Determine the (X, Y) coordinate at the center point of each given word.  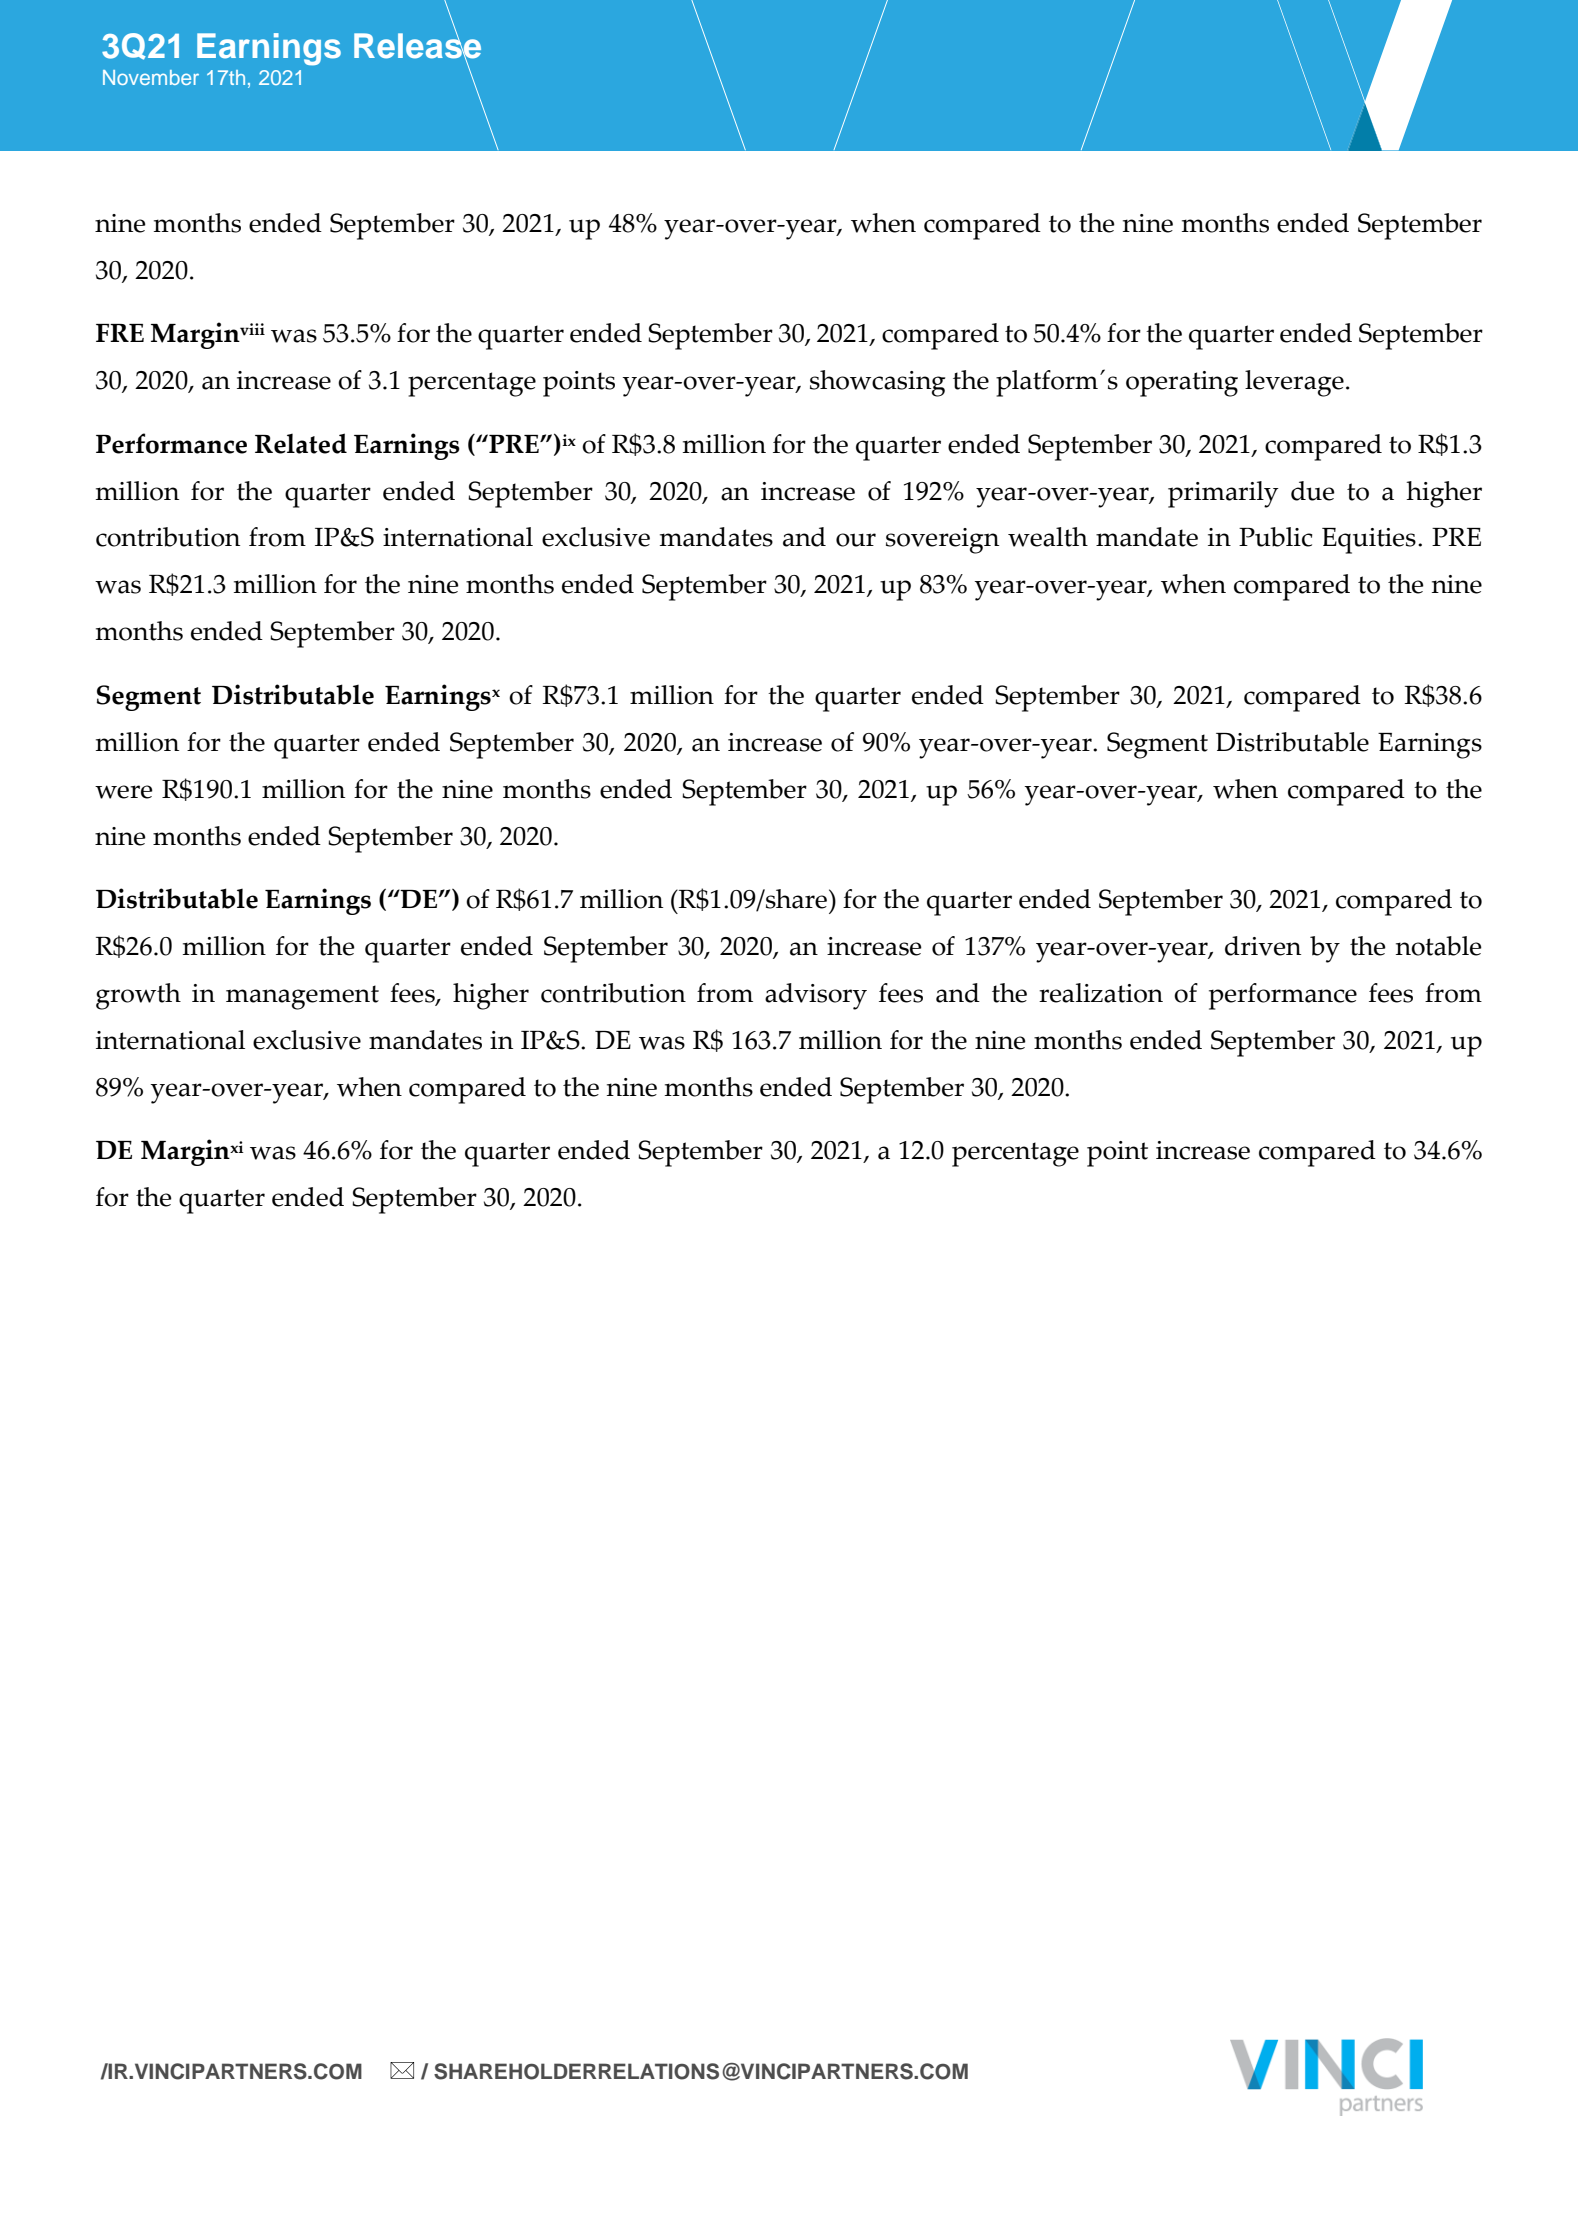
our (856, 540)
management (302, 997)
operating (1182, 384)
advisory (816, 996)
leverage (1294, 383)
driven (1263, 946)
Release (417, 45)
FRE (120, 333)
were (124, 792)
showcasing (877, 383)
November (151, 77)
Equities (1369, 541)
